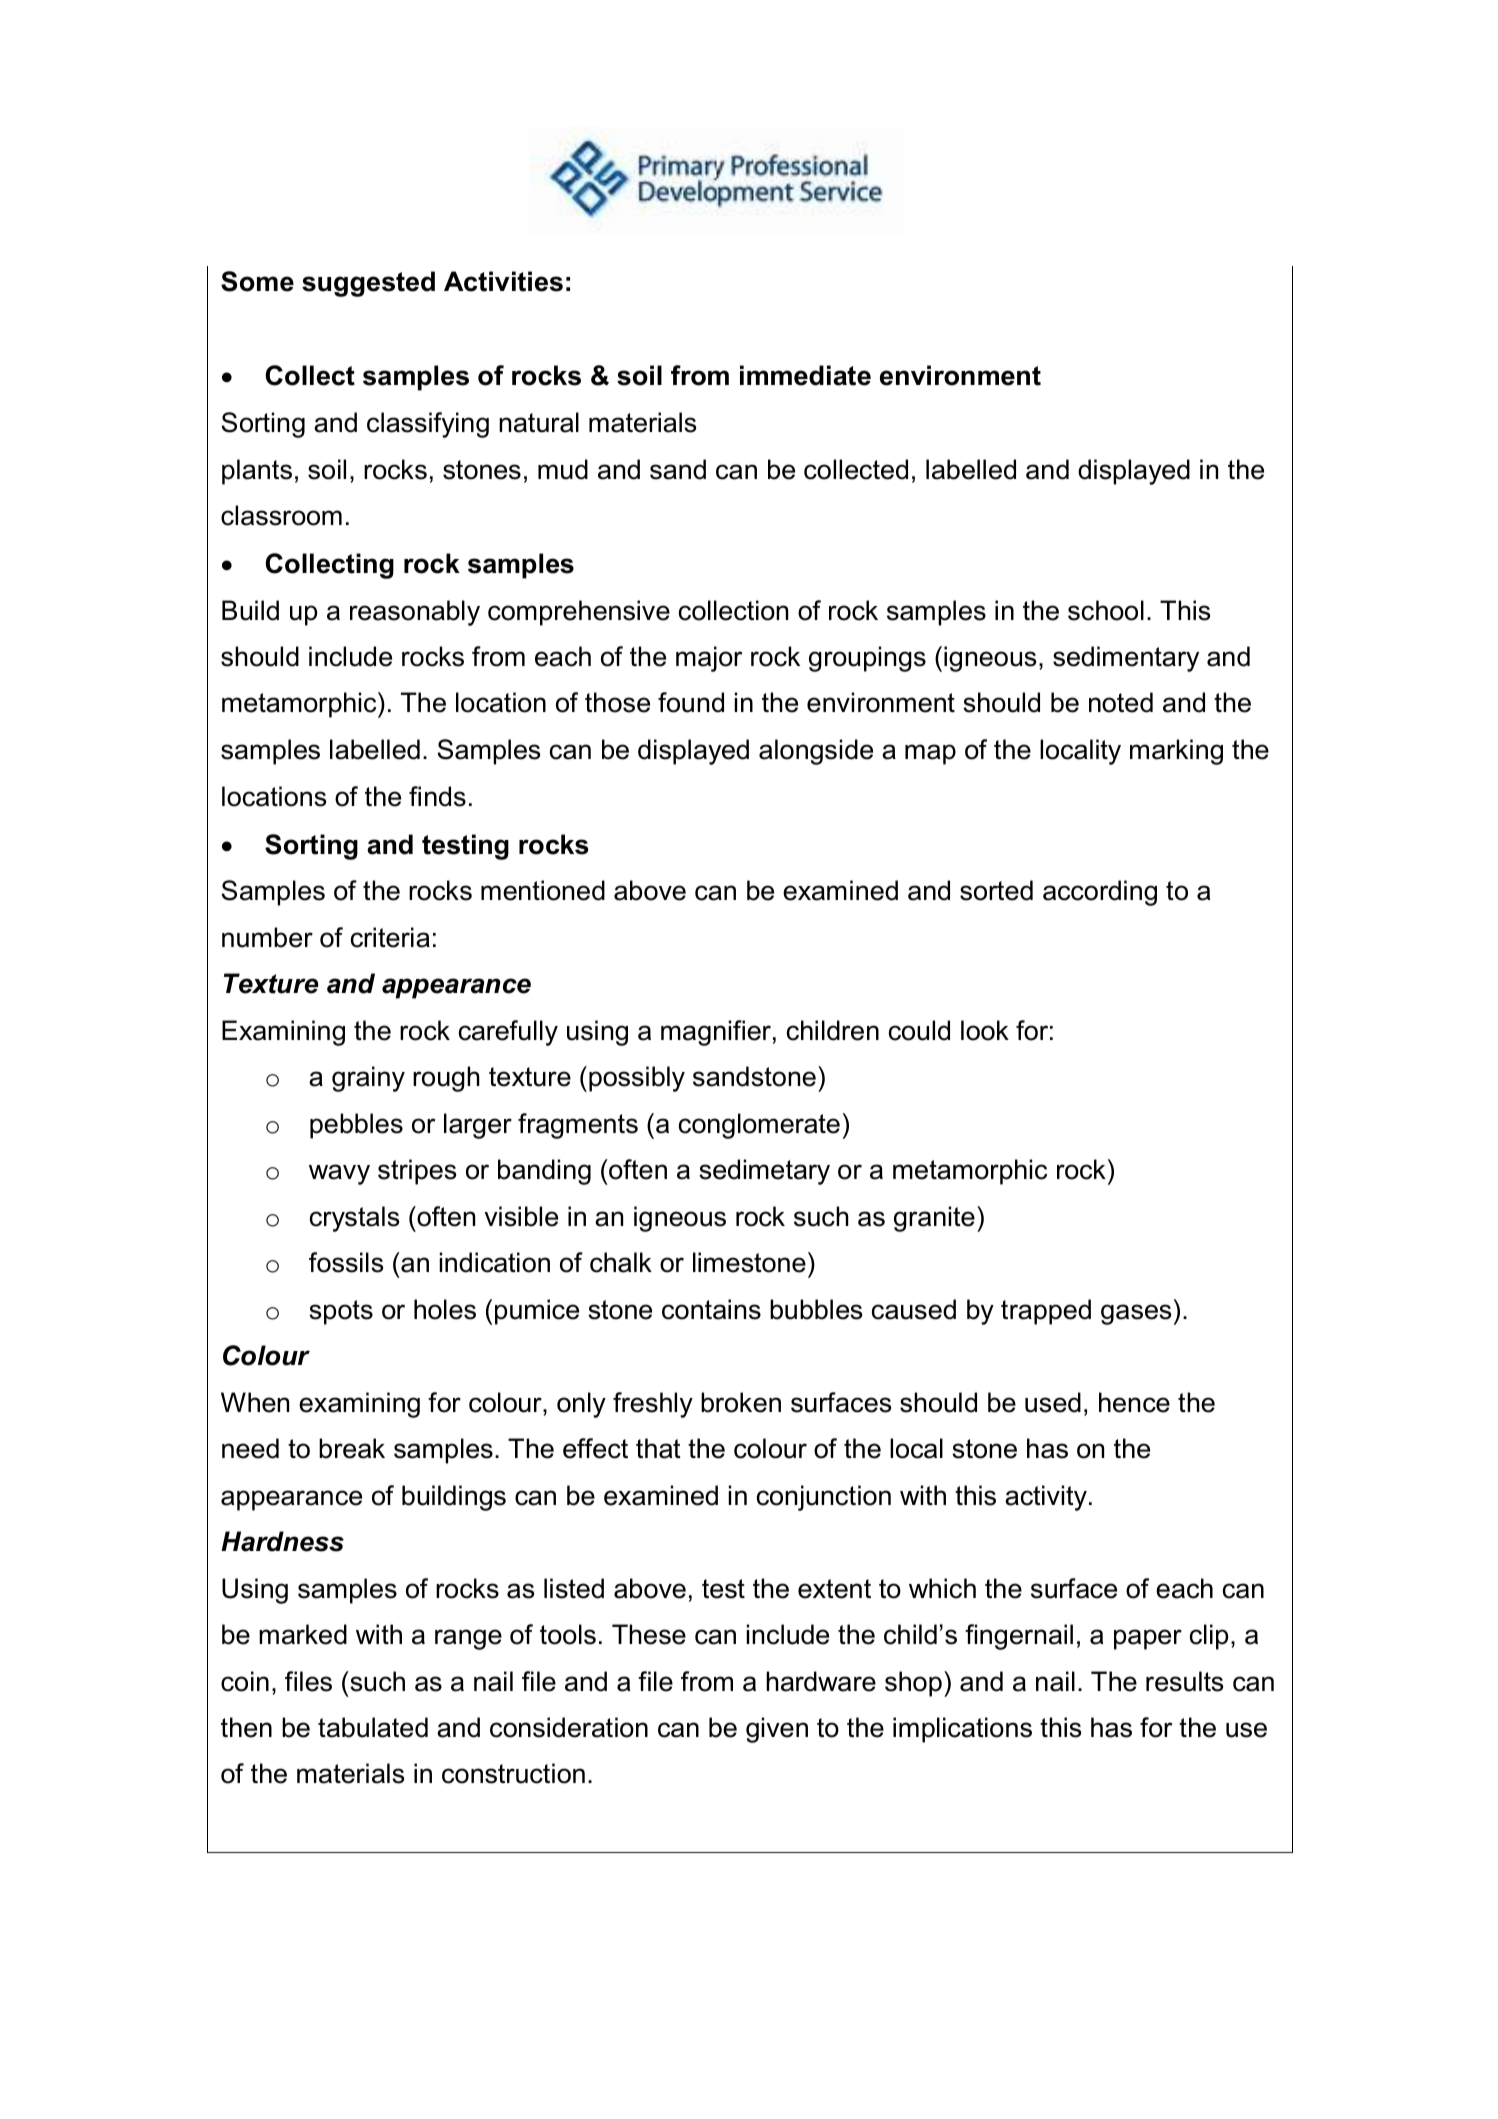 The height and width of the screenshot is (2119, 1498). I want to click on broken, so click(741, 1402).
